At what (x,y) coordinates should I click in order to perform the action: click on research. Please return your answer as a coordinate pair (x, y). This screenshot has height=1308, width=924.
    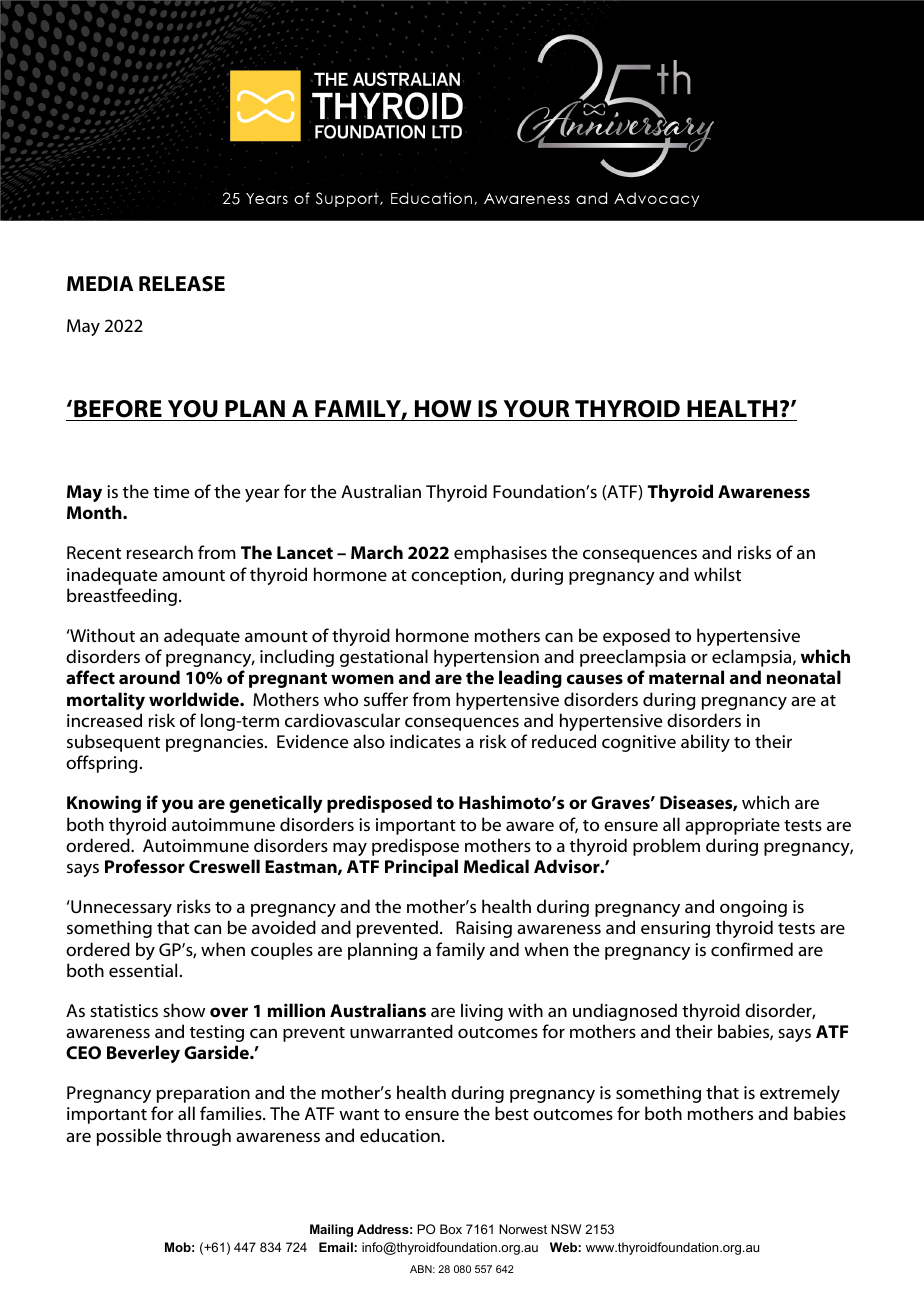
    Looking at the image, I should click on (160, 552).
